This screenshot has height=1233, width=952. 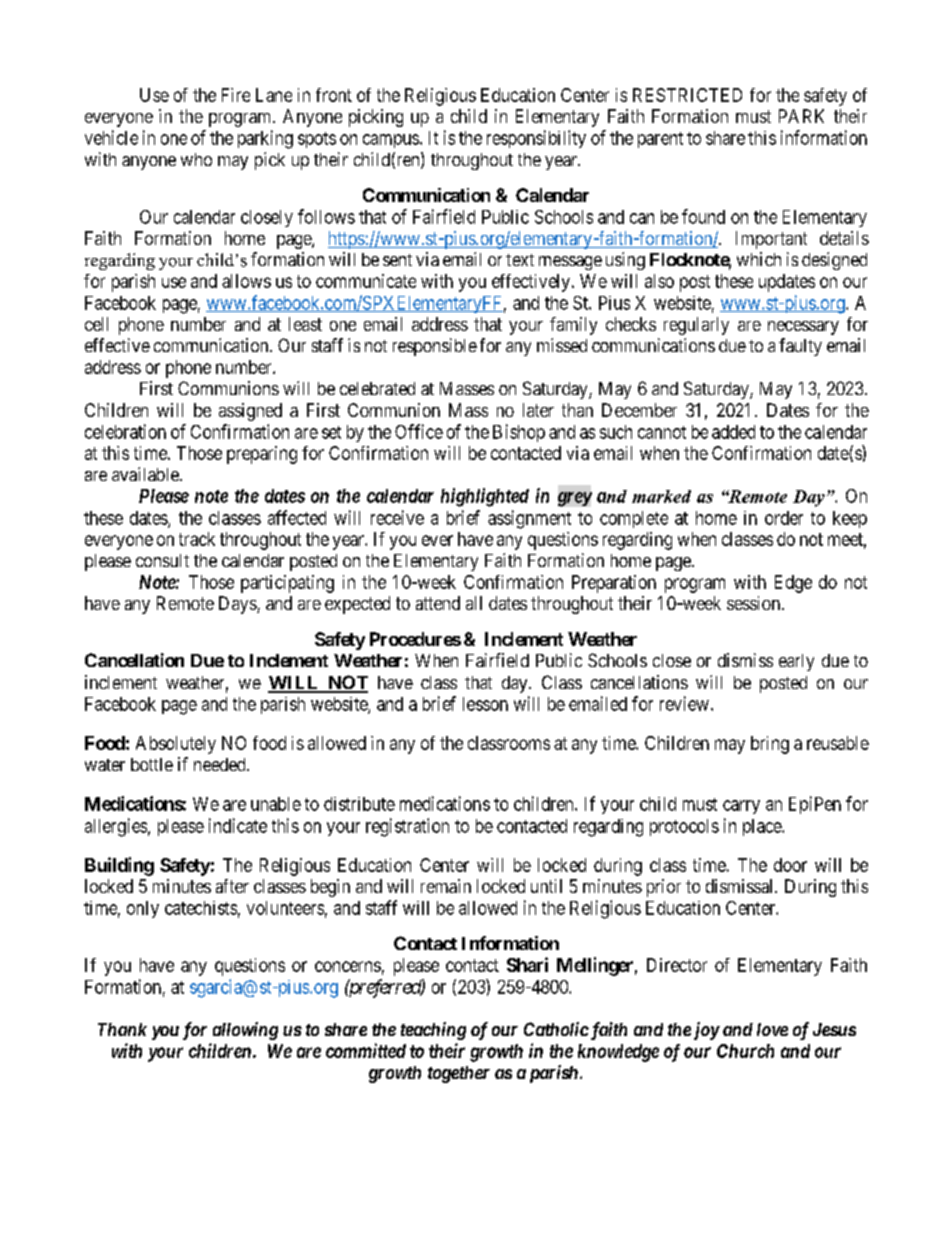 What do you see at coordinates (745, 1051) in the screenshot?
I see `Church` at bounding box center [745, 1051].
